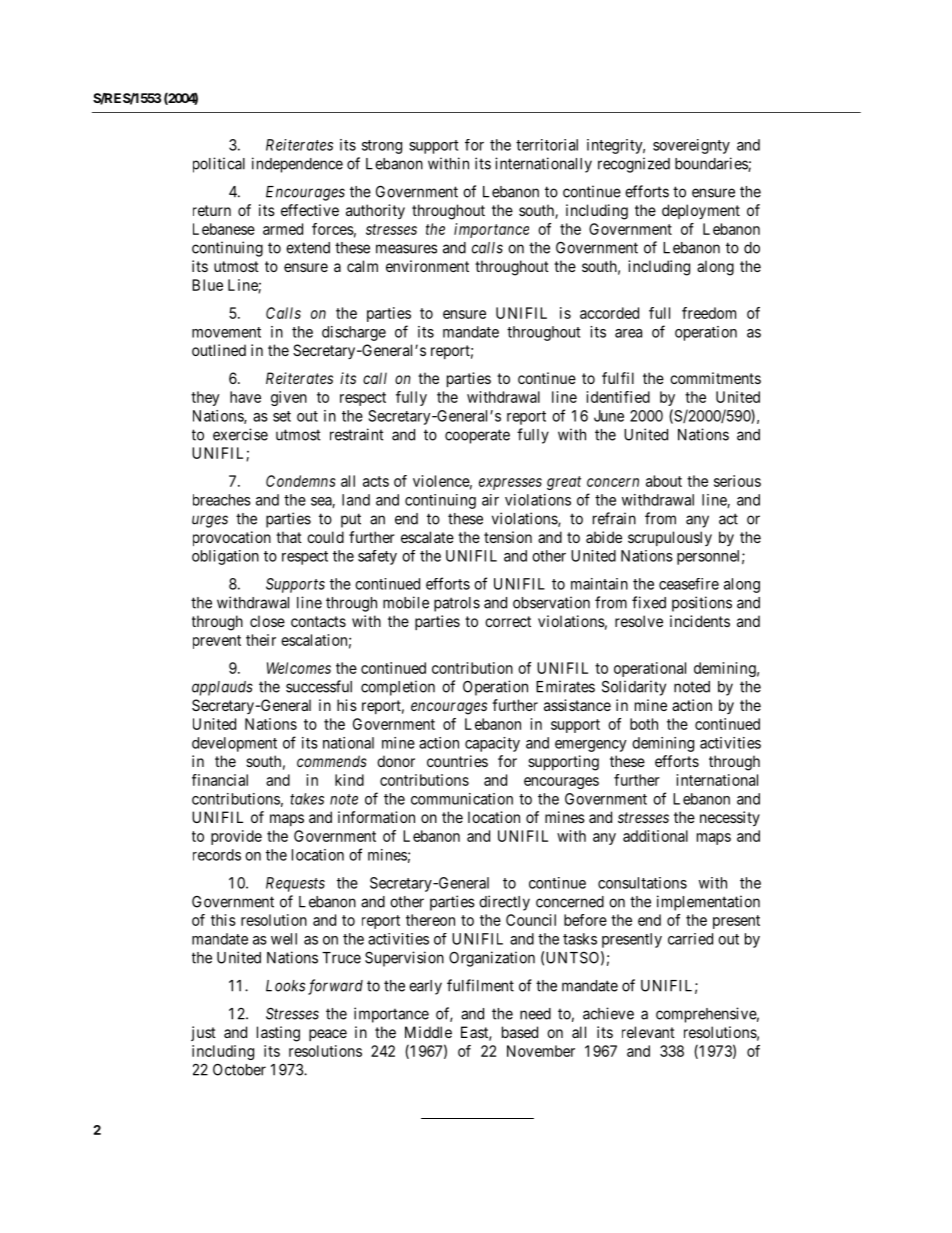  I want to click on close, so click(267, 621).
